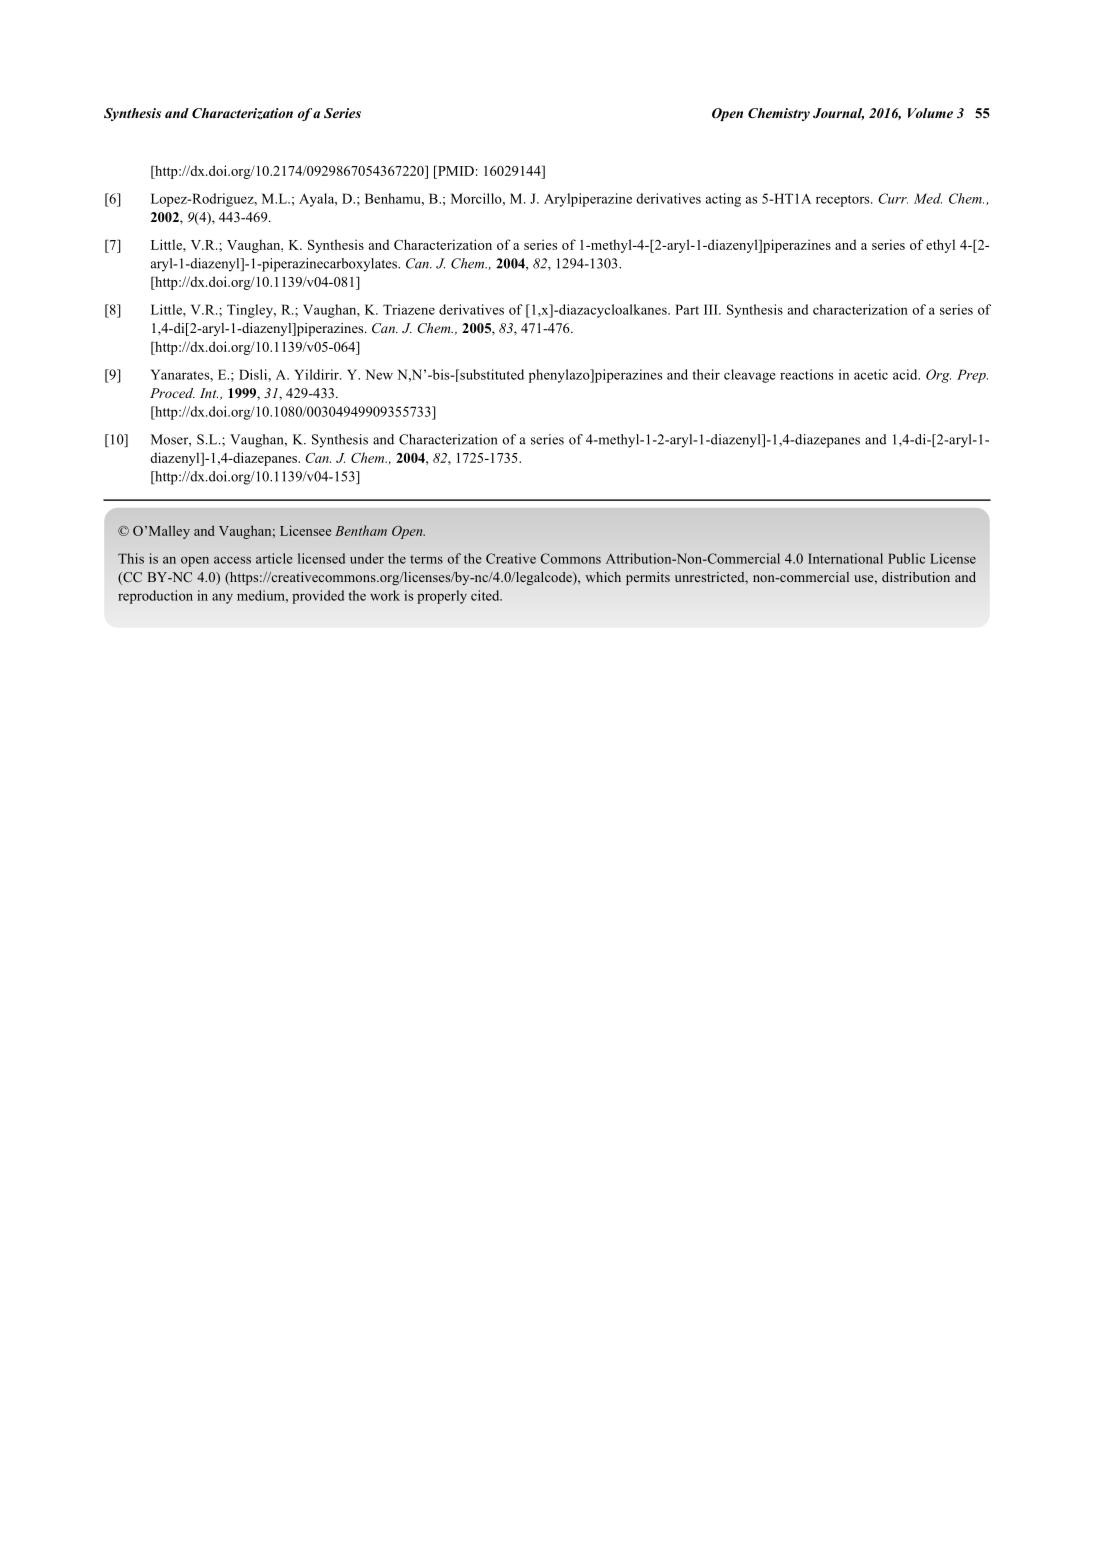 This screenshot has width=1094, height=1547. Describe the element at coordinates (603, 577) in the screenshot. I see `which` at that location.
